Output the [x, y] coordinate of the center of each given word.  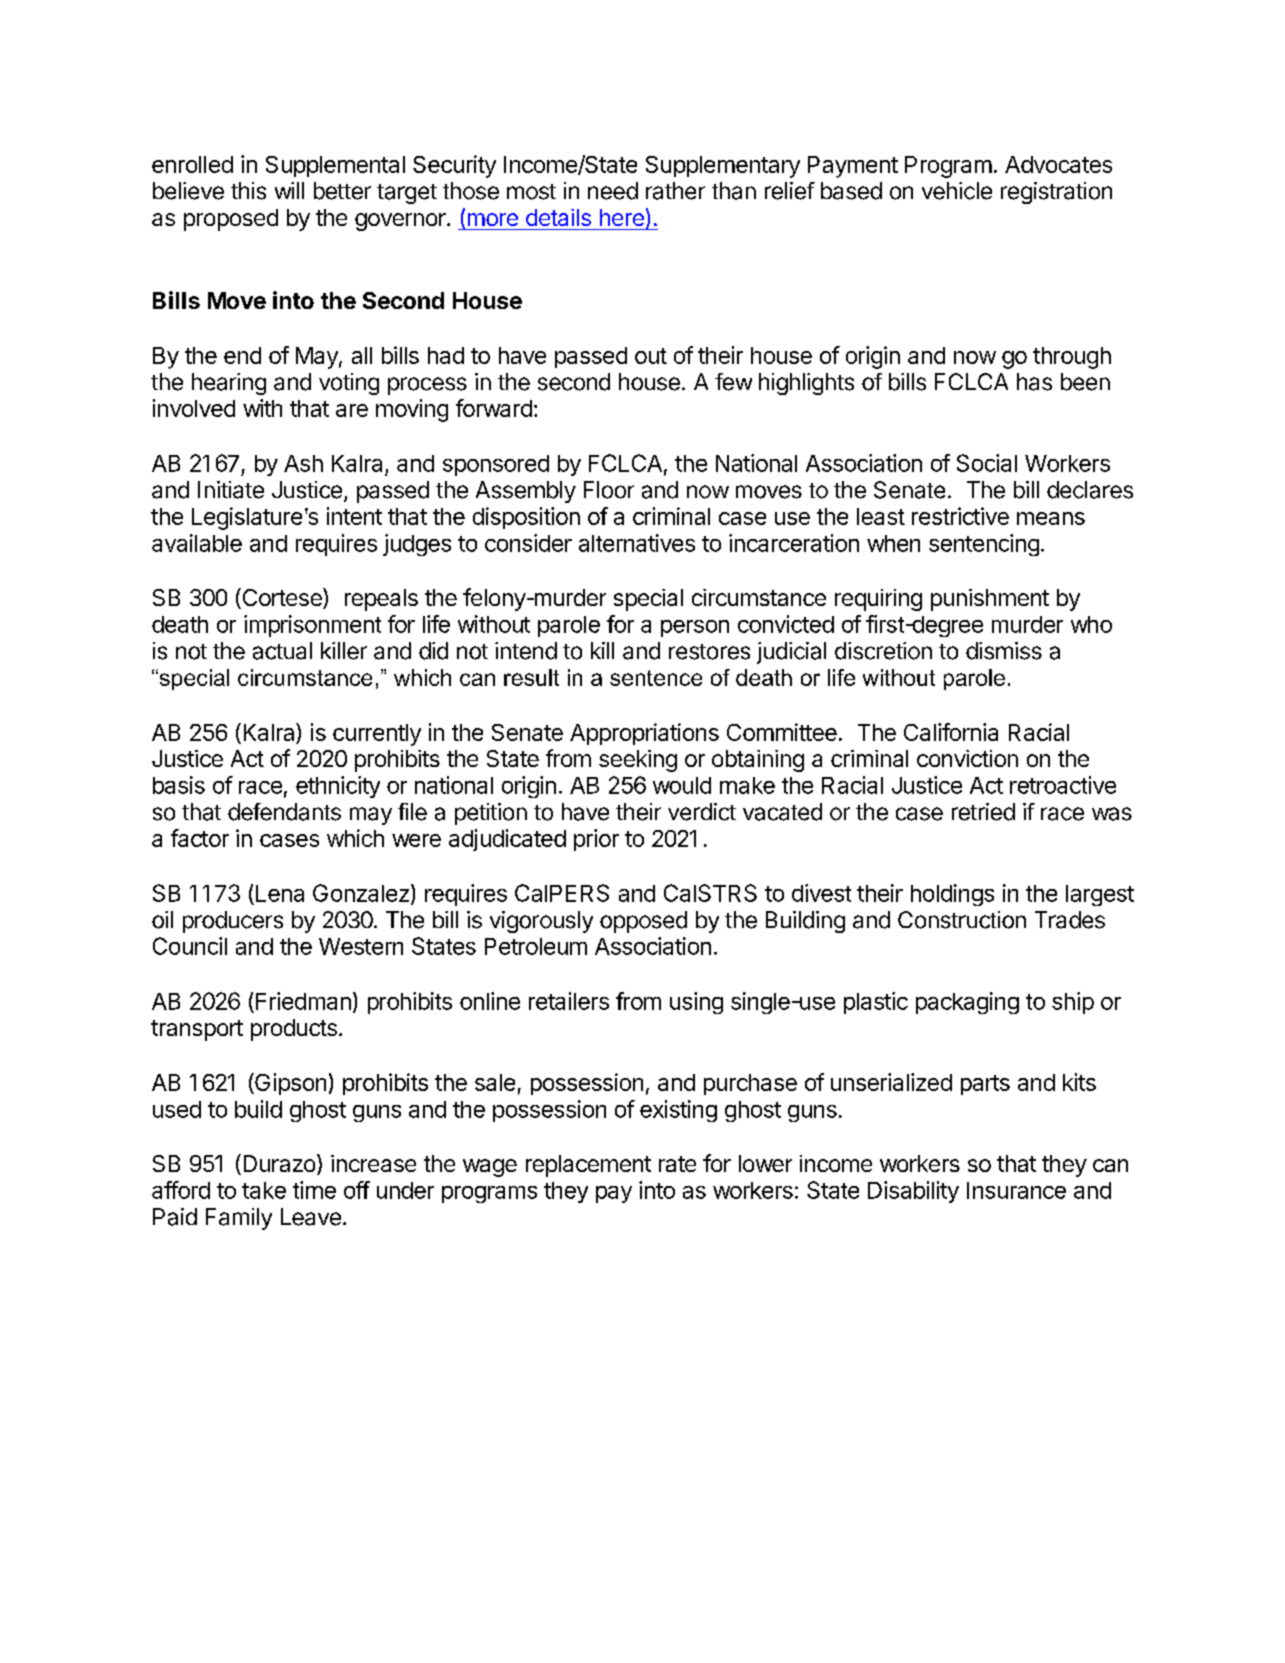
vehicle [957, 191]
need [613, 191]
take [264, 1190]
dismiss [1004, 651]
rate [677, 1164]
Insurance [1016, 1190]
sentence [656, 678]
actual [282, 651]
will [289, 190]
